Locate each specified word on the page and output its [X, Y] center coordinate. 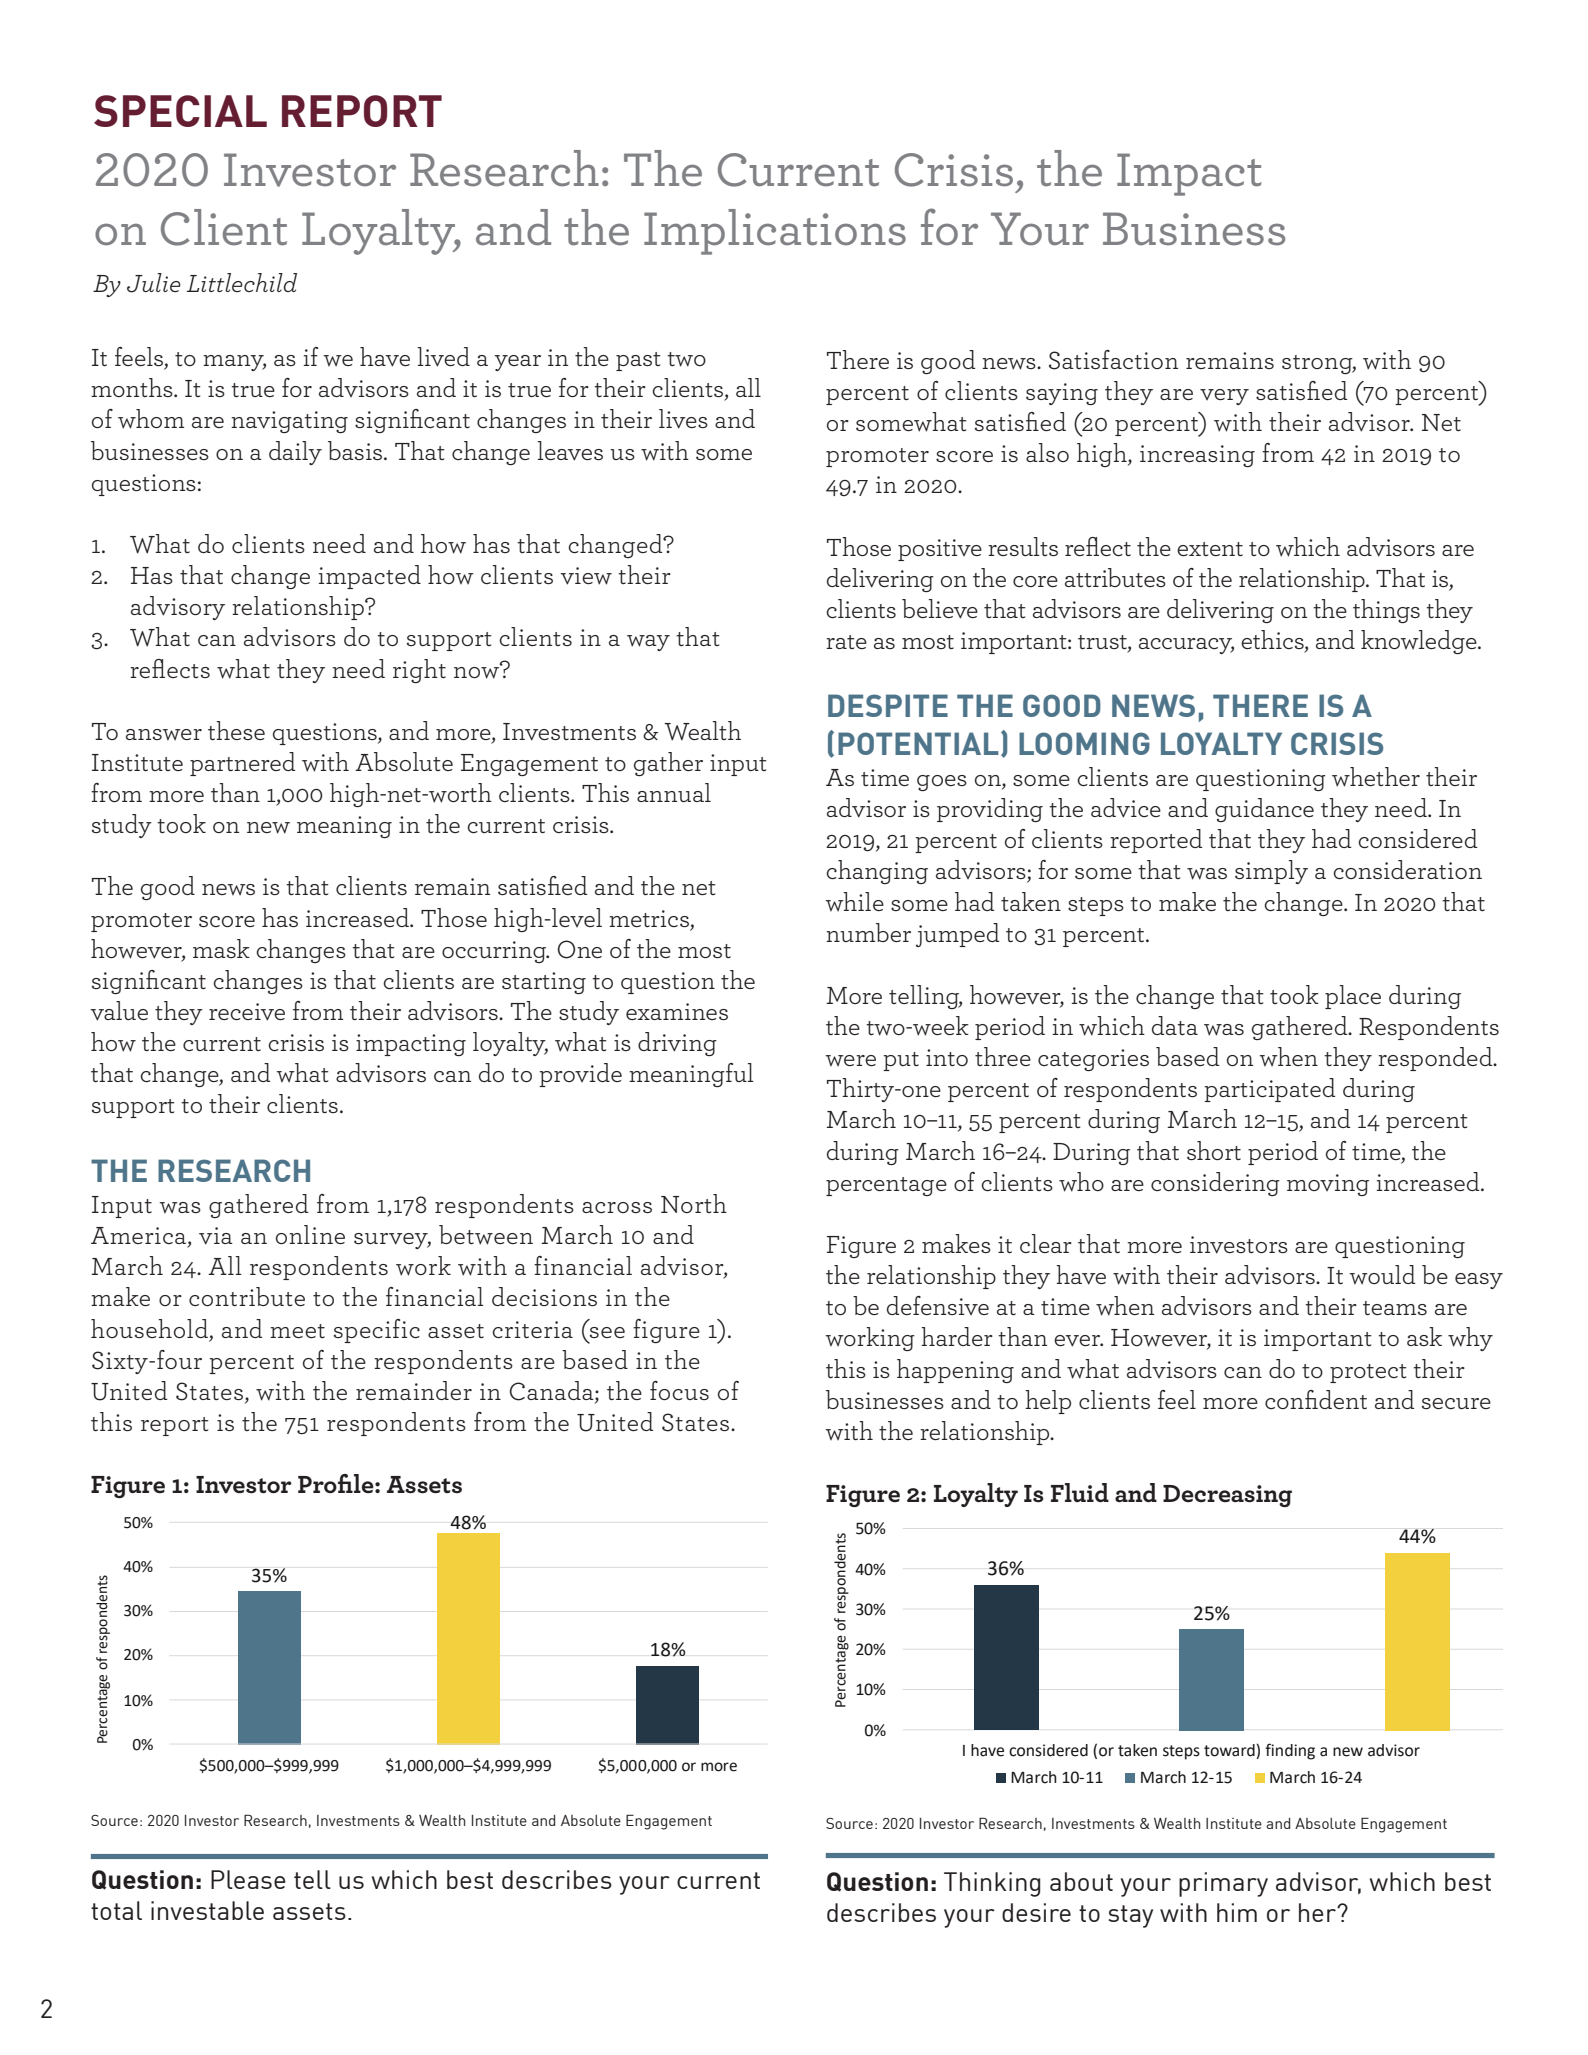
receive [247, 1012]
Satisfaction [1113, 360]
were [851, 1061]
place [1353, 997]
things [1386, 611]
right [419, 671]
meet [297, 1331]
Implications [775, 232]
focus [679, 1390]
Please [248, 1879]
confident [1316, 1399]
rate [846, 642]
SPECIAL [180, 111]
